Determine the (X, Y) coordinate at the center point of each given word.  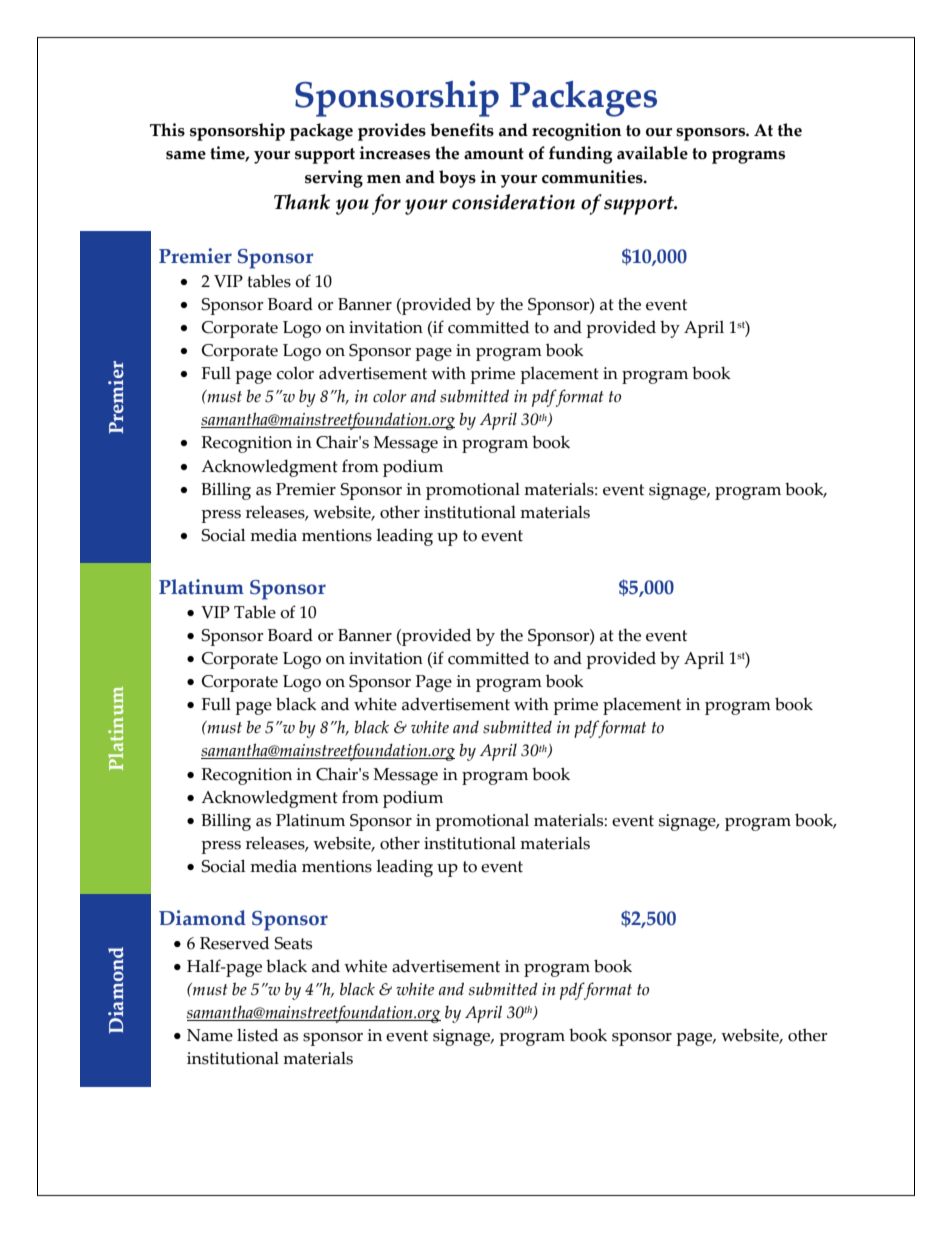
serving (334, 179)
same (186, 155)
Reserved (234, 943)
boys (457, 179)
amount (494, 154)
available (652, 153)
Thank (302, 202)
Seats (293, 943)
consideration (513, 202)
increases (394, 153)
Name (210, 1035)
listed (257, 1035)
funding (580, 155)
